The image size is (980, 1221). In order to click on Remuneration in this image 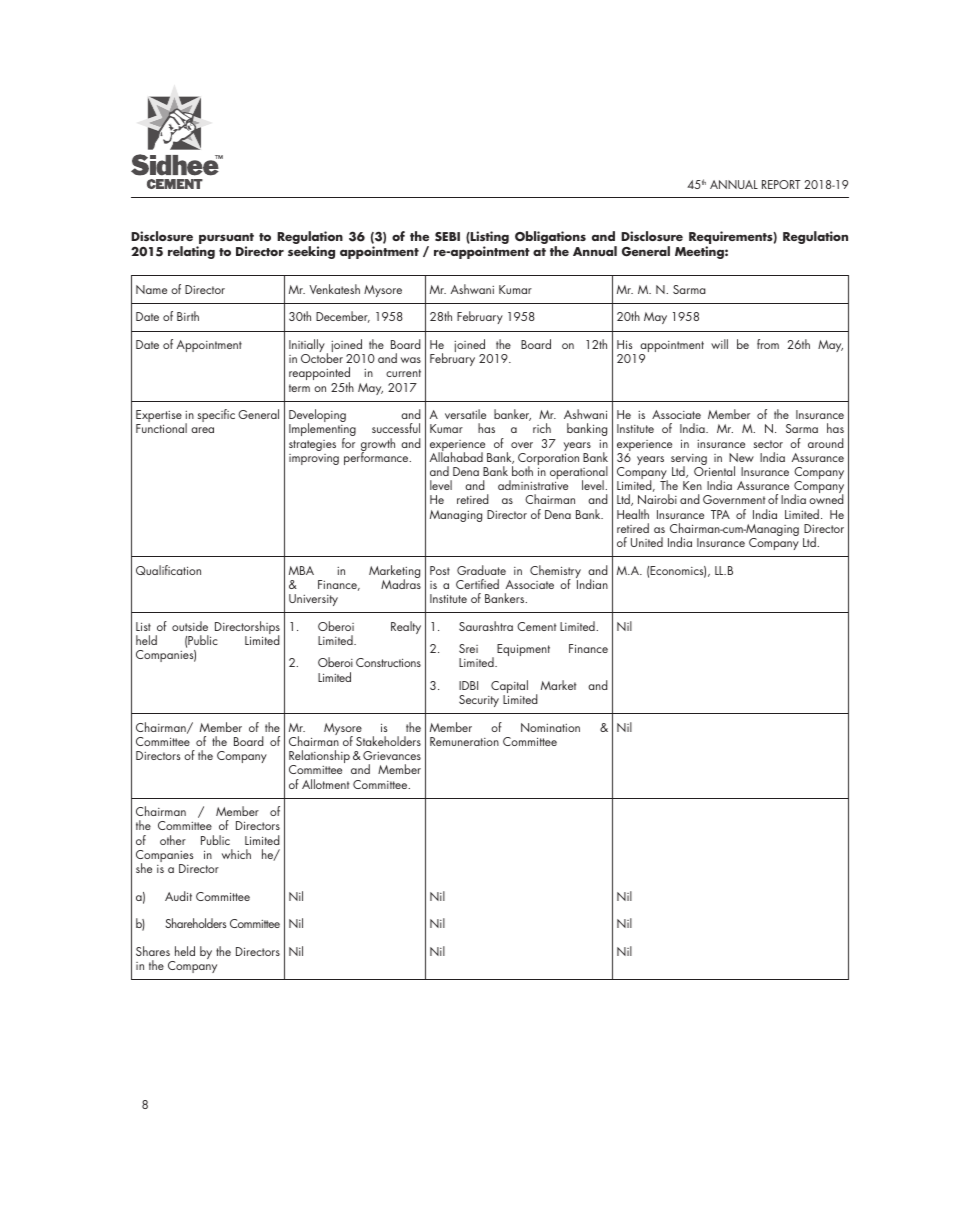, I will do `click(464, 741)`.
